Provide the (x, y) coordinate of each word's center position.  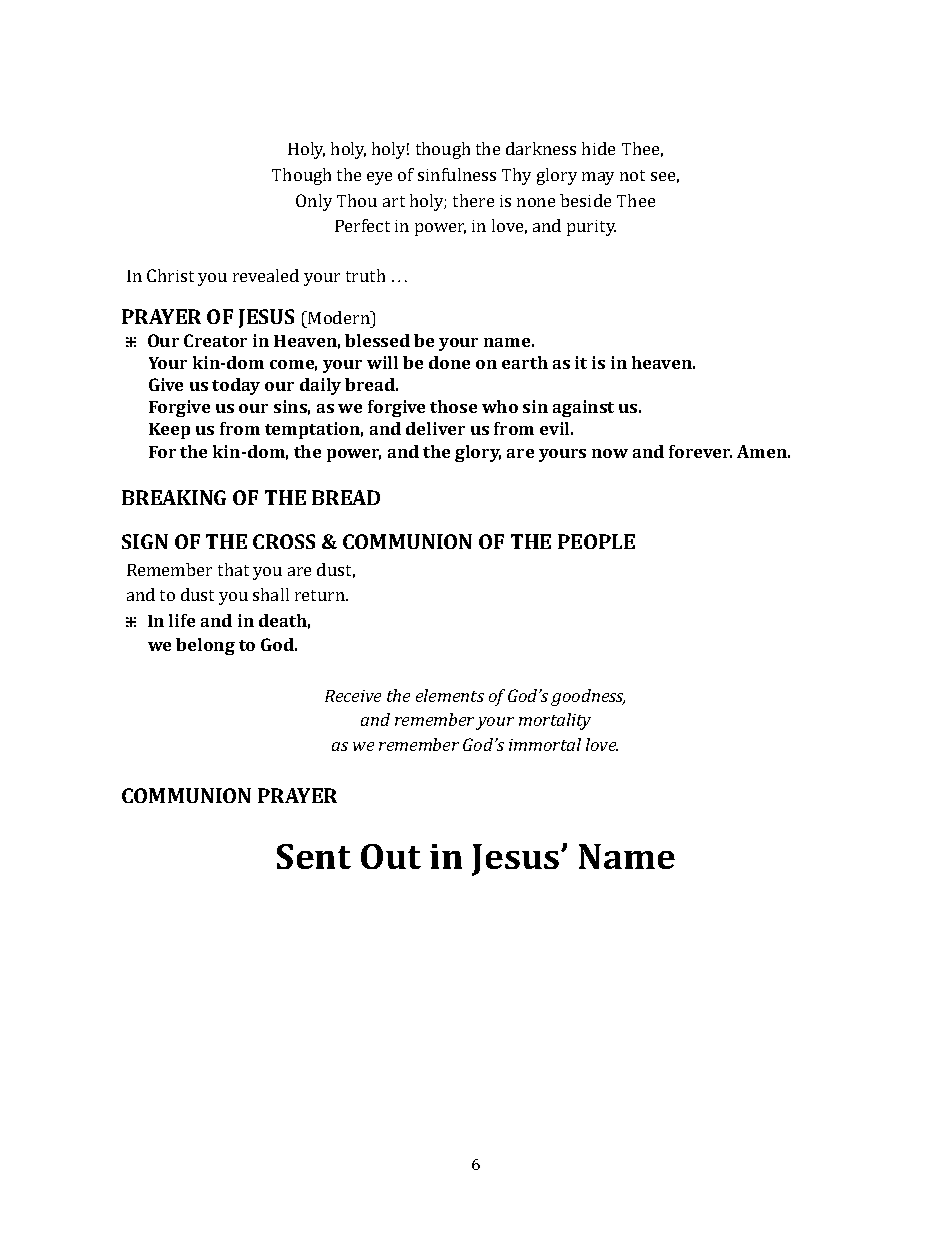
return (321, 595)
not (632, 175)
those (453, 406)
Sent (314, 856)
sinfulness (457, 174)
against (583, 408)
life (182, 620)
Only (314, 202)
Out (391, 856)
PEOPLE (596, 541)
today (236, 386)
